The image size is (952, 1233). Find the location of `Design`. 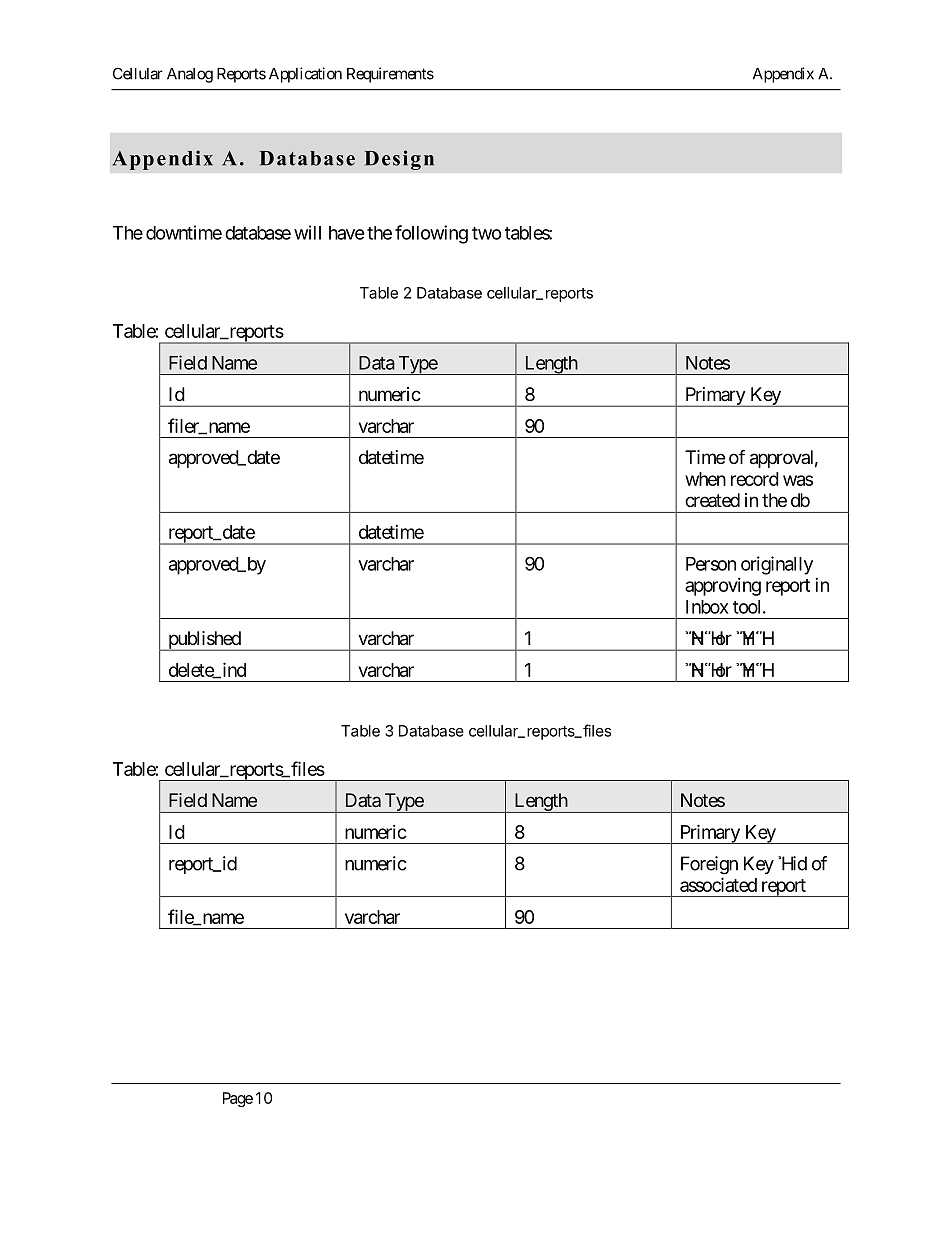

Design is located at coordinates (399, 160).
